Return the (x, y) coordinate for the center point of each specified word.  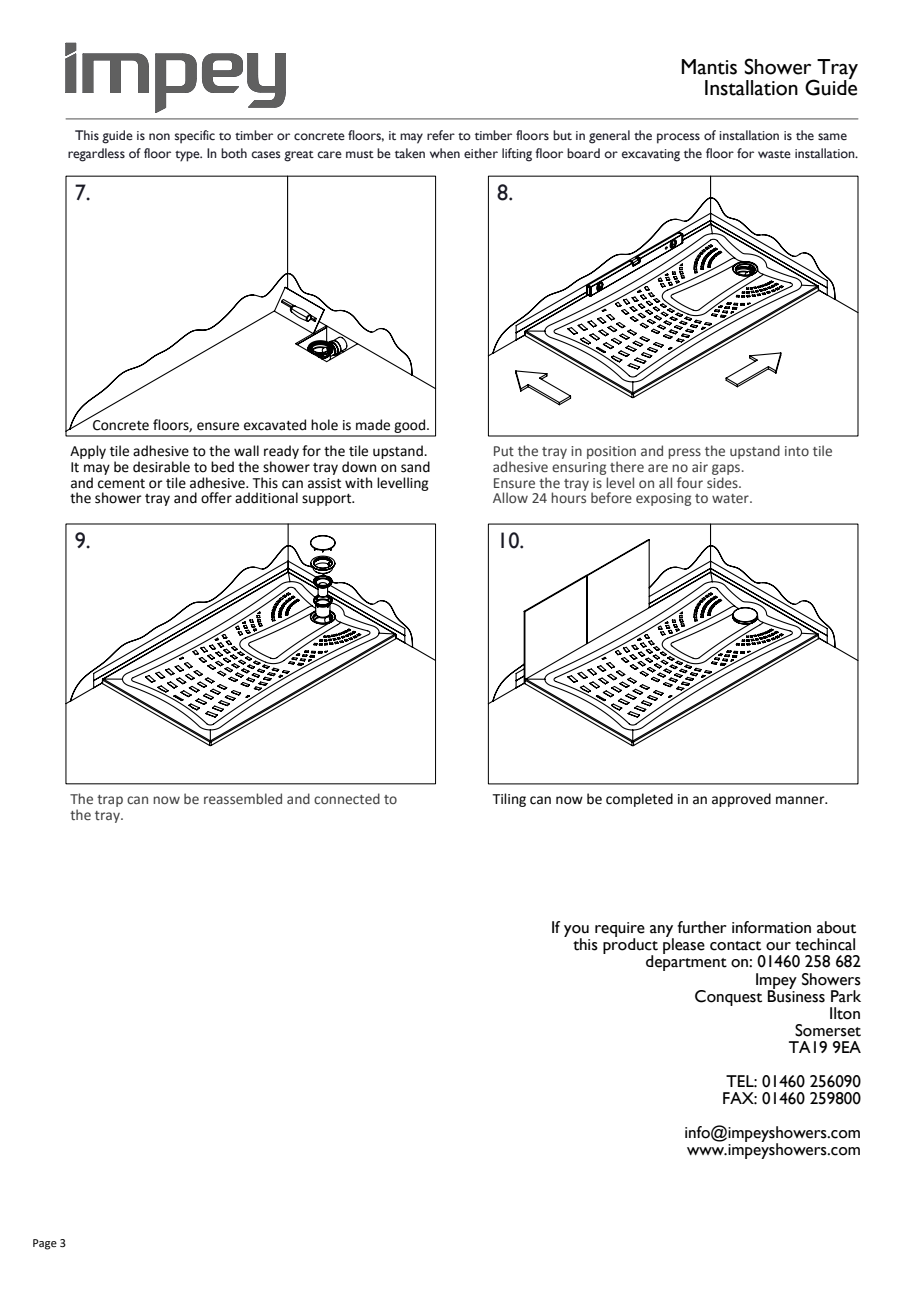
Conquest (728, 998)
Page (45, 1244)
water (731, 498)
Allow (510, 497)
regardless (96, 155)
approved (741, 800)
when (445, 153)
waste (774, 154)
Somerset (828, 1030)
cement (121, 484)
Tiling (509, 800)
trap (110, 801)
